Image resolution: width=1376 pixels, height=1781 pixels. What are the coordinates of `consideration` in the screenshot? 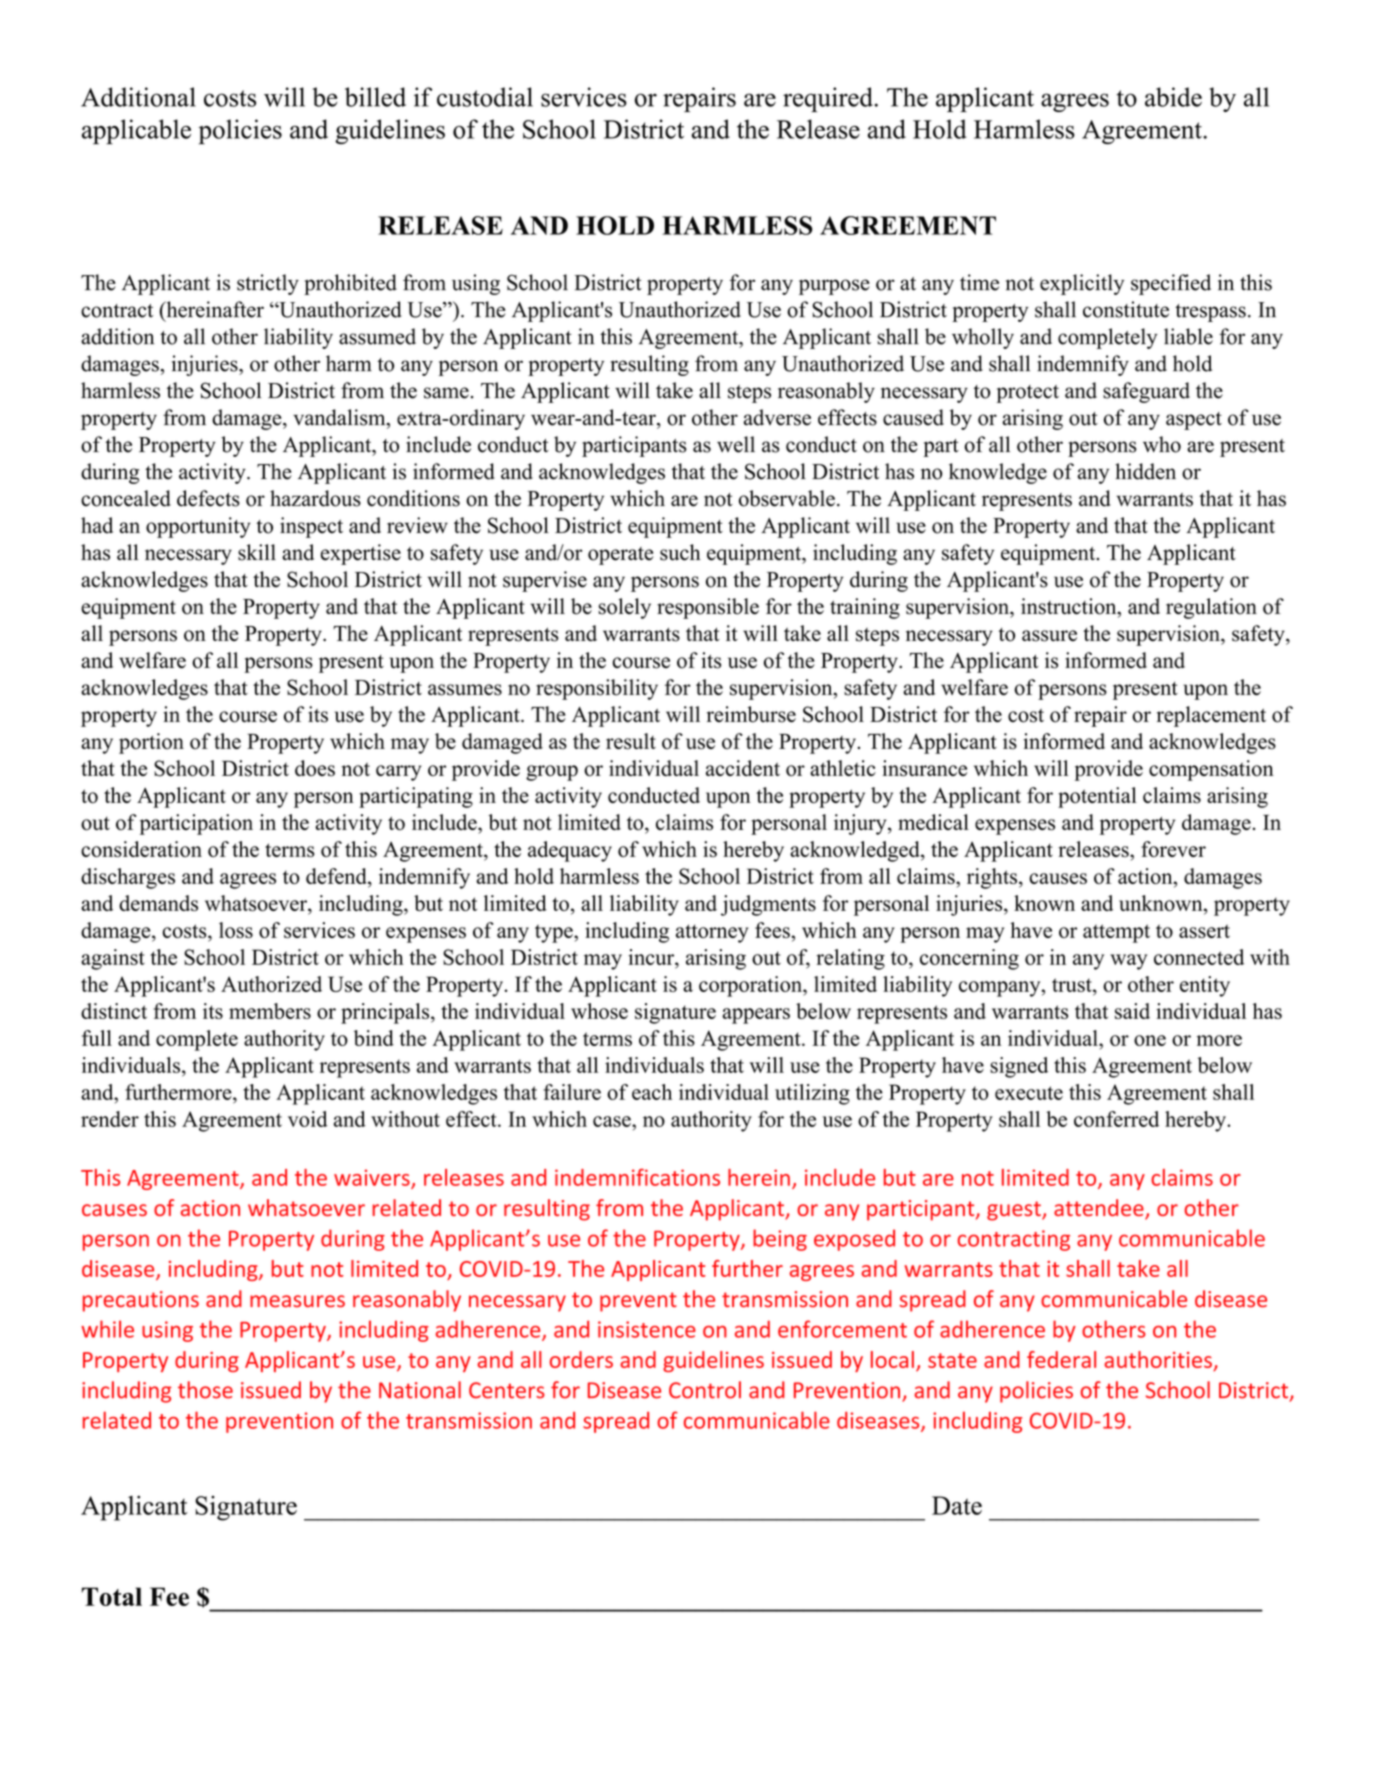 It's located at (141, 849).
